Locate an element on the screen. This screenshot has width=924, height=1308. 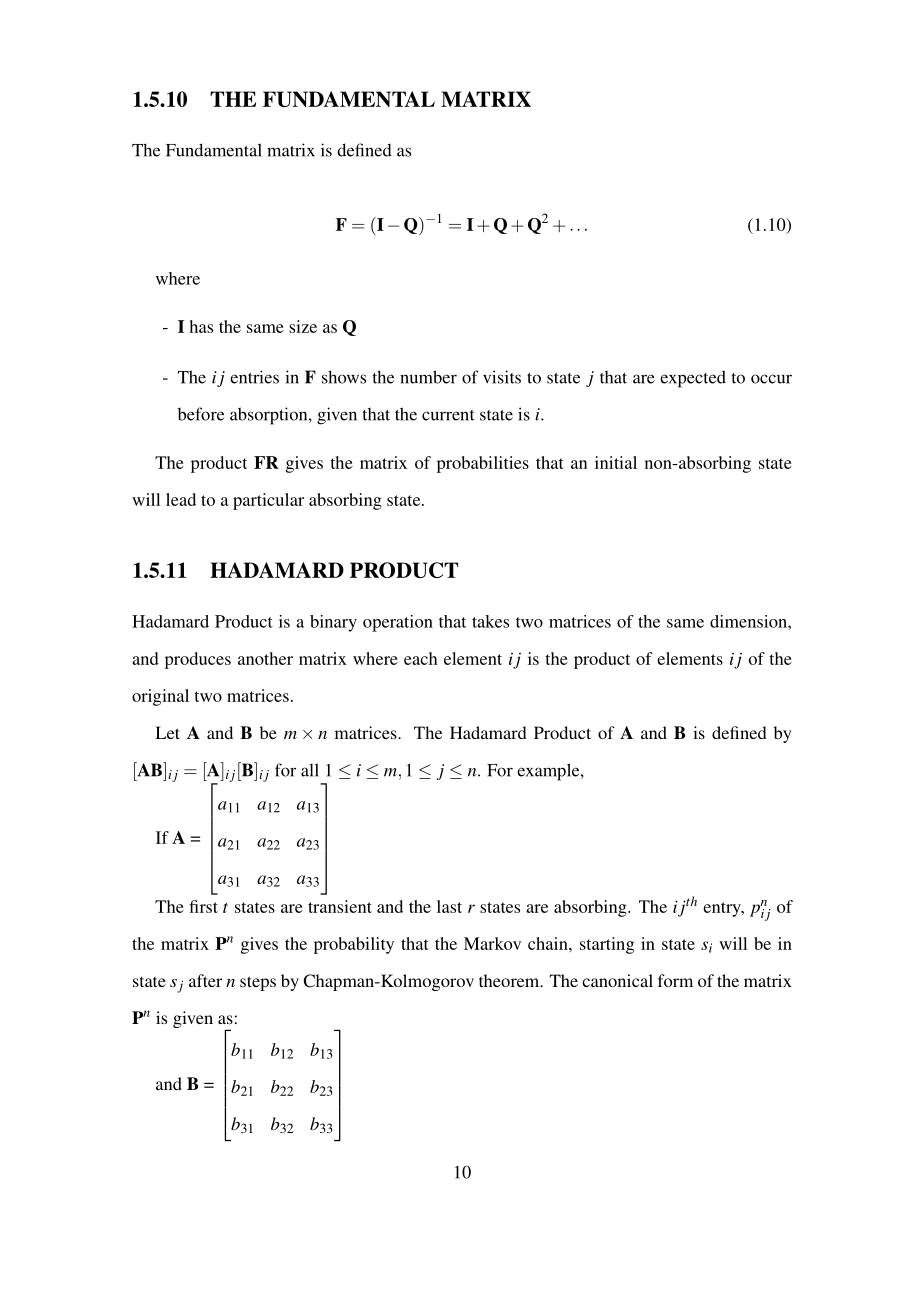
visits is located at coordinates (502, 377).
